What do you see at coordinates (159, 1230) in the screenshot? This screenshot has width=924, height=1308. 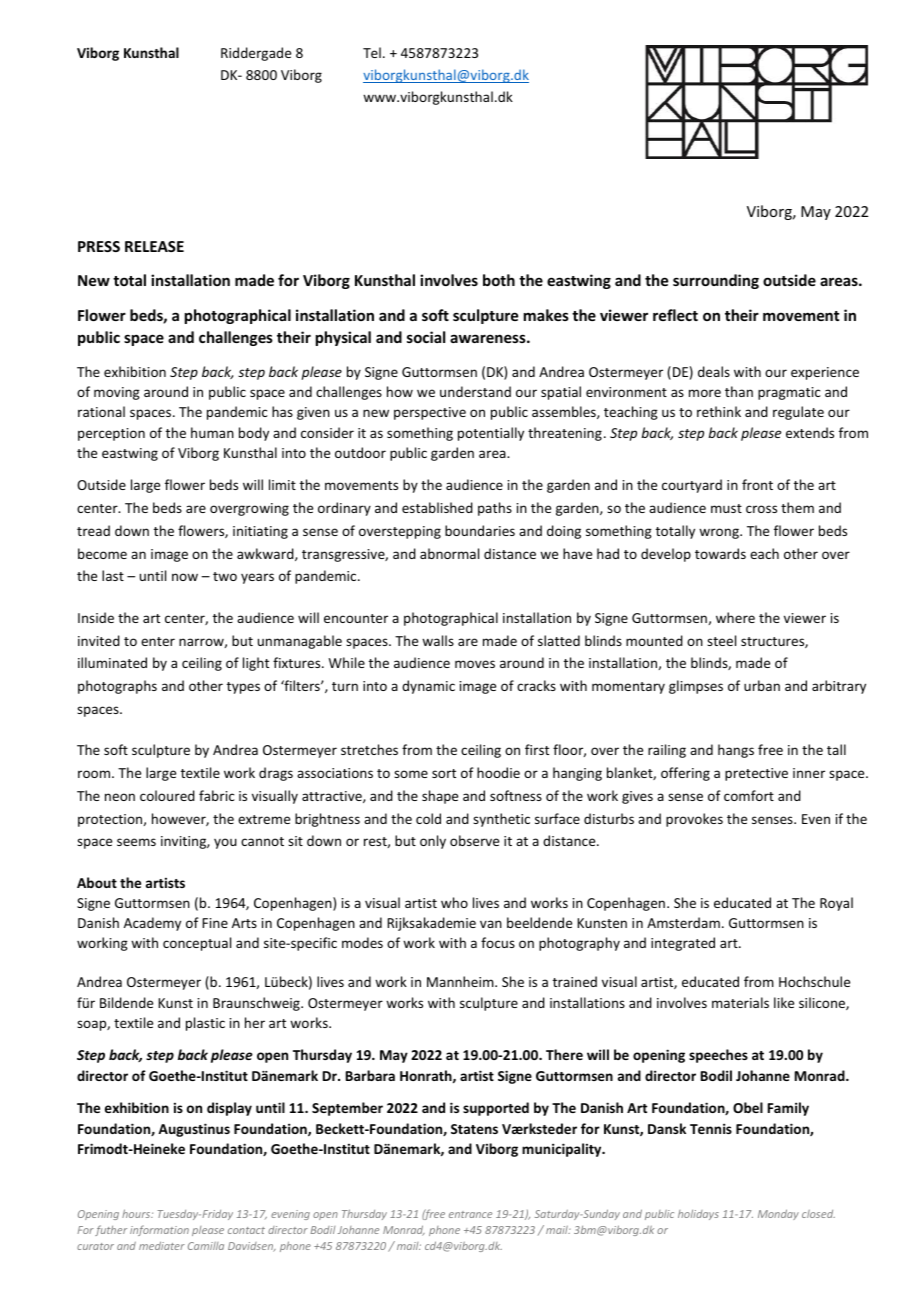 I see `information` at bounding box center [159, 1230].
